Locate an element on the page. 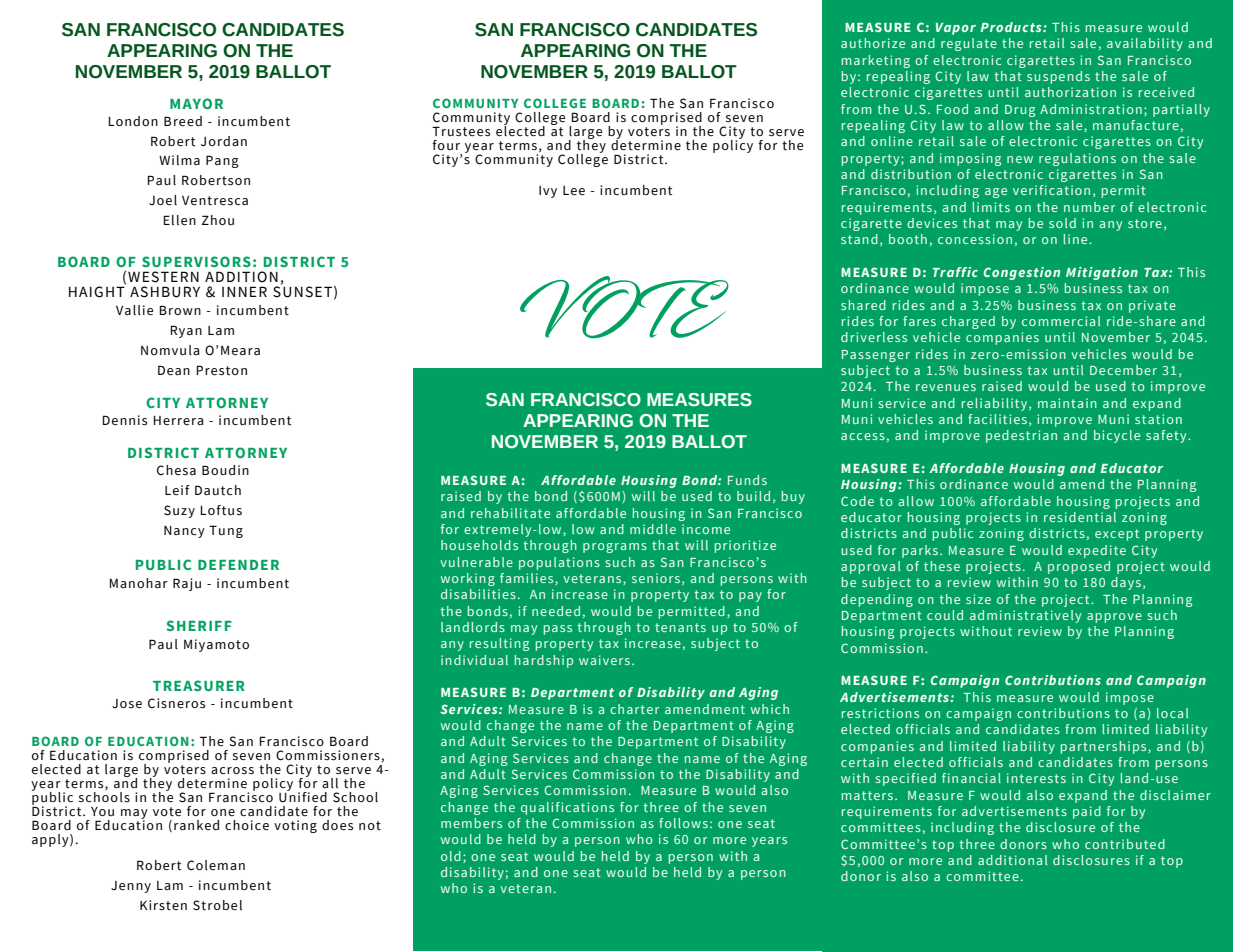 The height and width of the page is (952, 1233). SHERIFF is located at coordinates (199, 625).
